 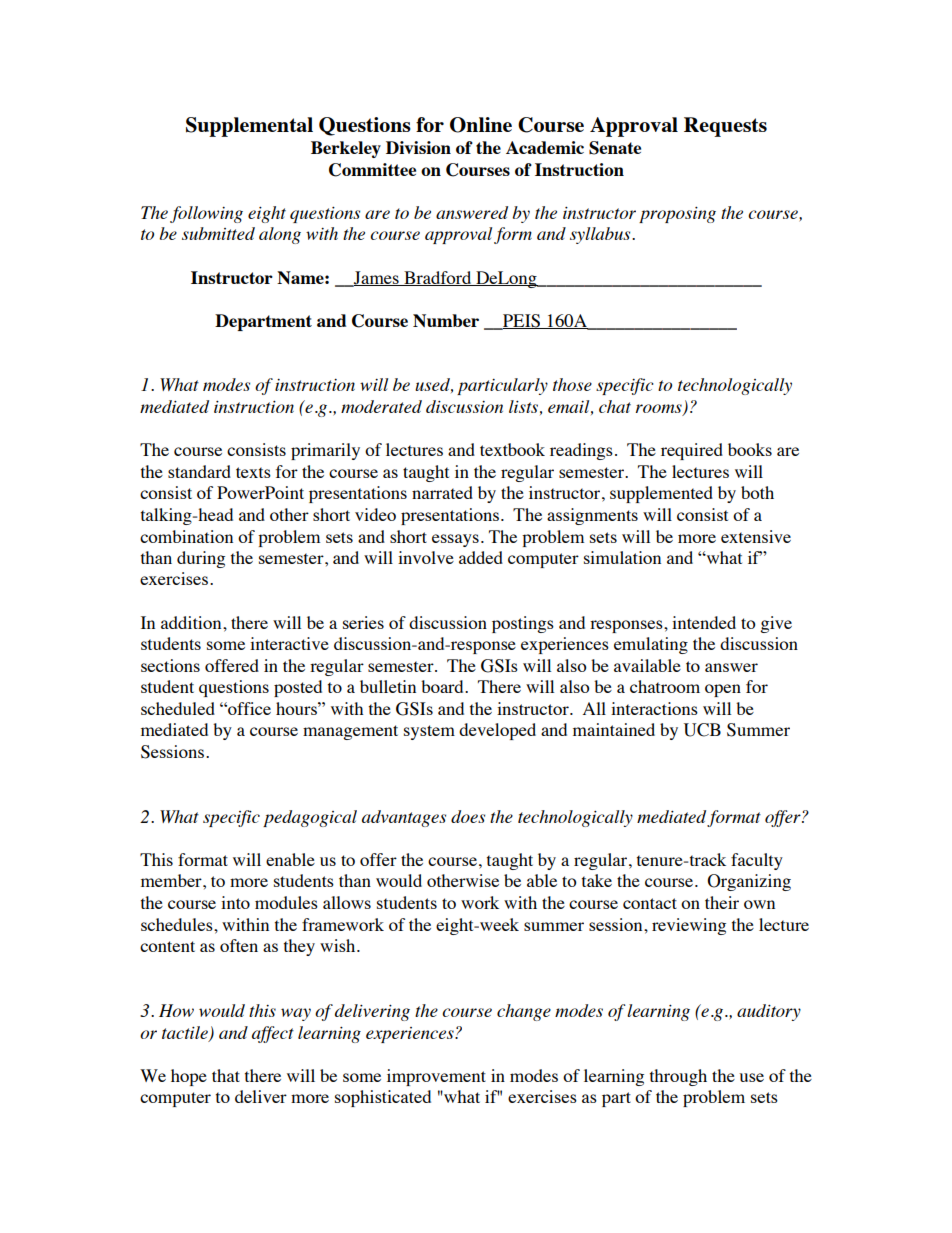 I want to click on does, so click(x=468, y=816).
